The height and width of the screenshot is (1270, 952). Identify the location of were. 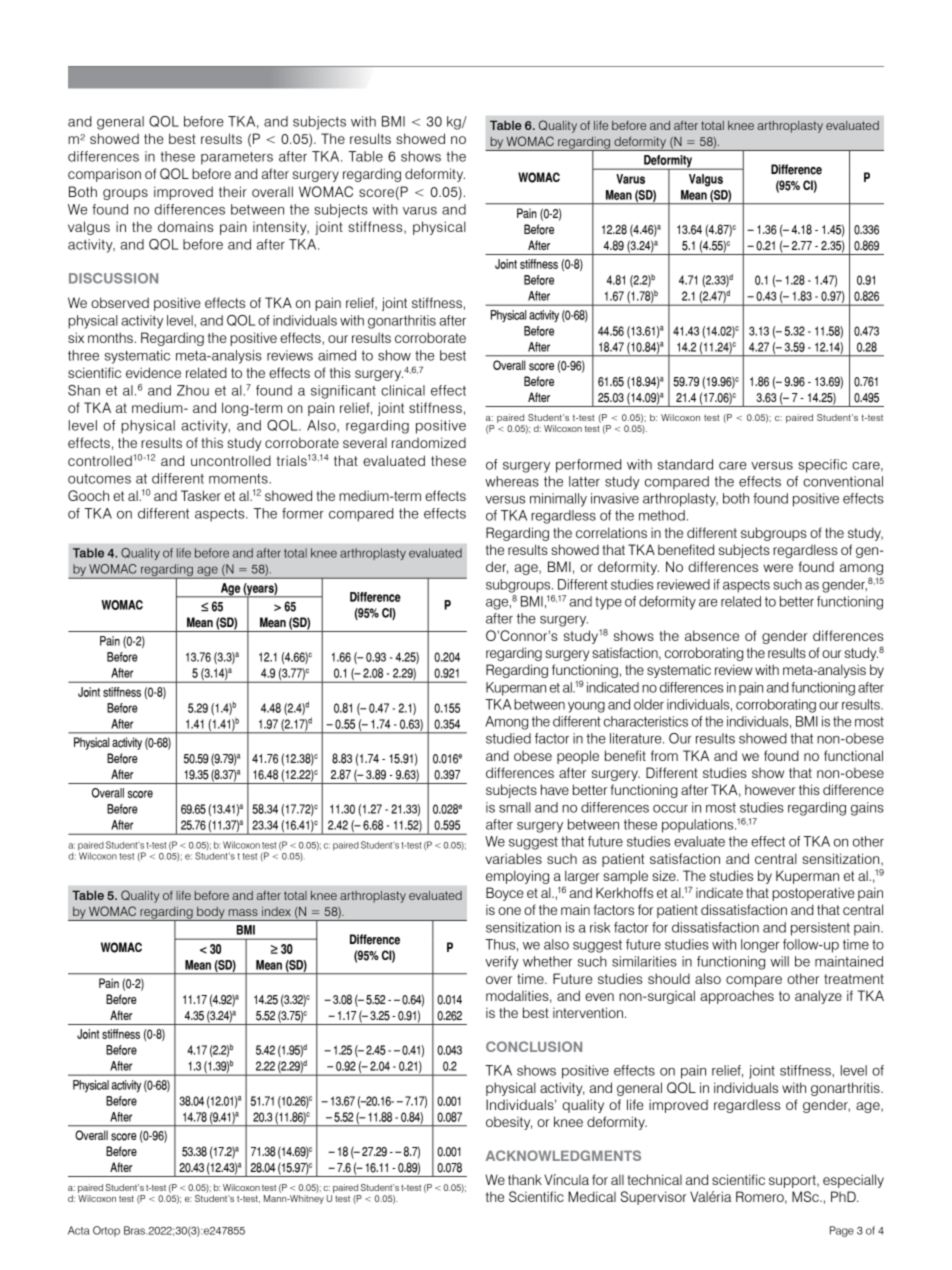
(778, 568).
